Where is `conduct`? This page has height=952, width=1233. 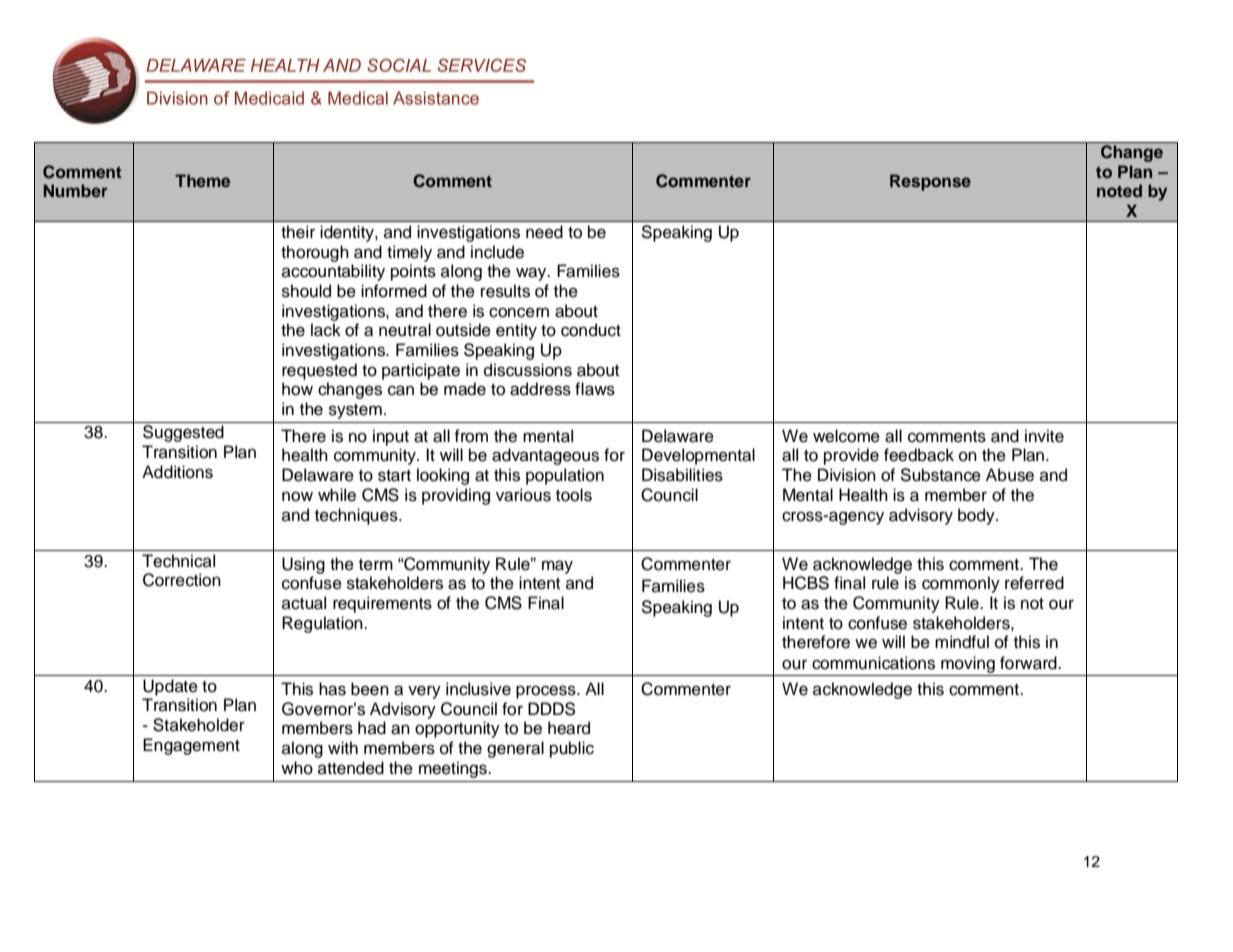 conduct is located at coordinates (591, 330).
